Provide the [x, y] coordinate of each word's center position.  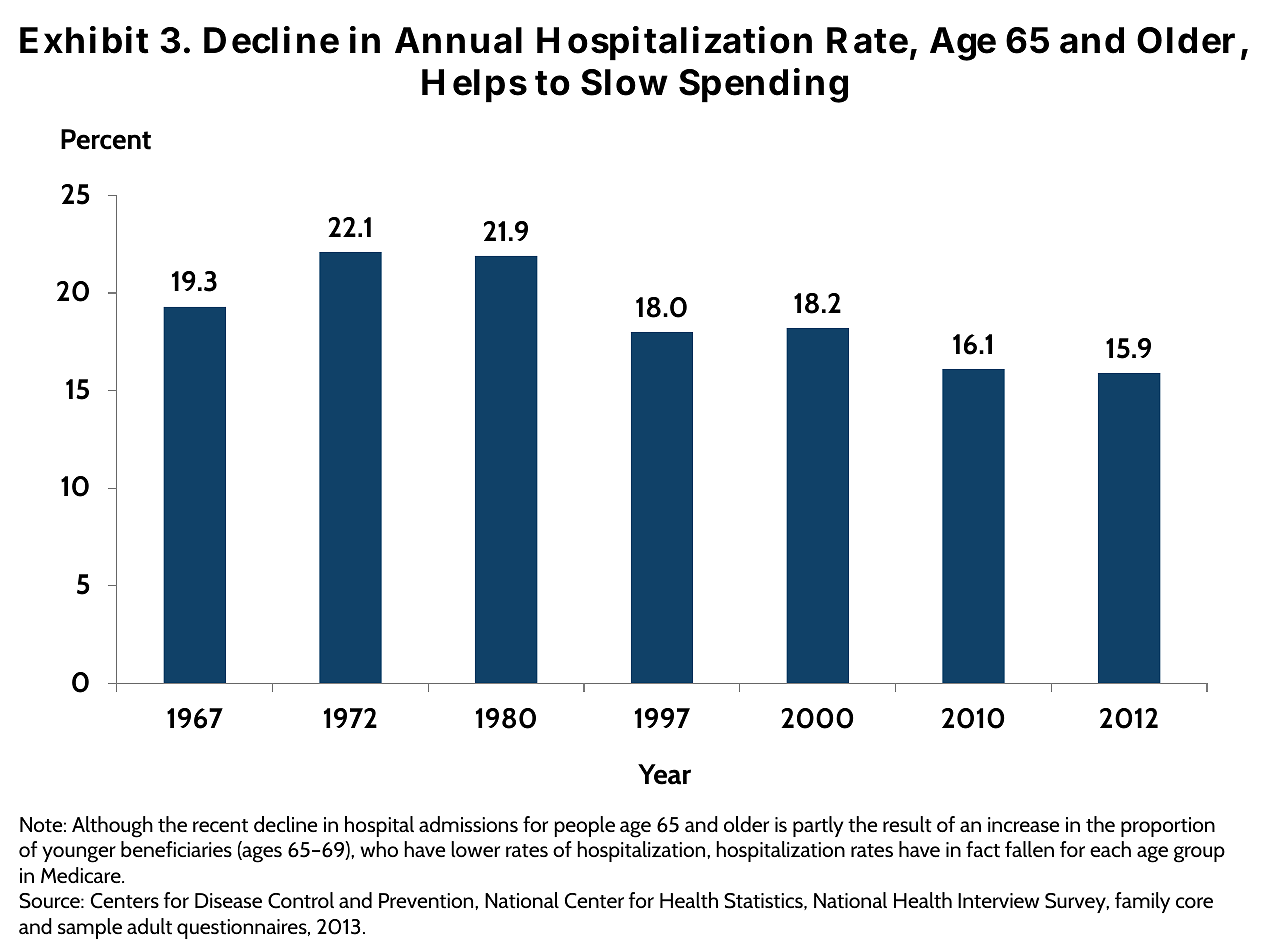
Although [112, 827]
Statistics [764, 901]
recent [220, 826]
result [907, 824]
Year [664, 774]
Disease [228, 900]
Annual [458, 40]
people [584, 826]
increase [1023, 824]
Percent [106, 139]
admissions [468, 824]
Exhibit [84, 40]
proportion [1168, 827]
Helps [474, 86]
